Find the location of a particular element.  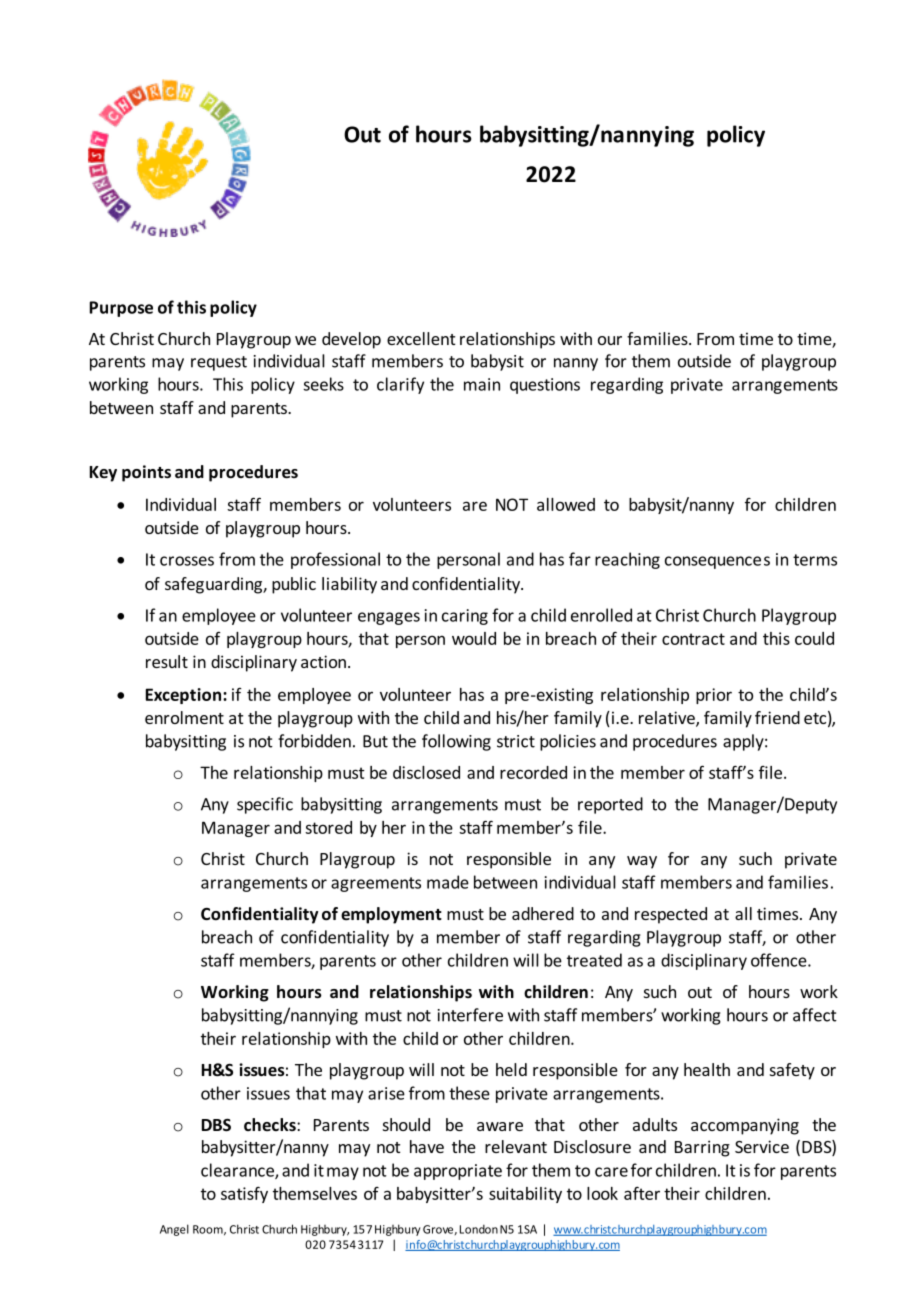

Angel is located at coordinates (174, 1230).
